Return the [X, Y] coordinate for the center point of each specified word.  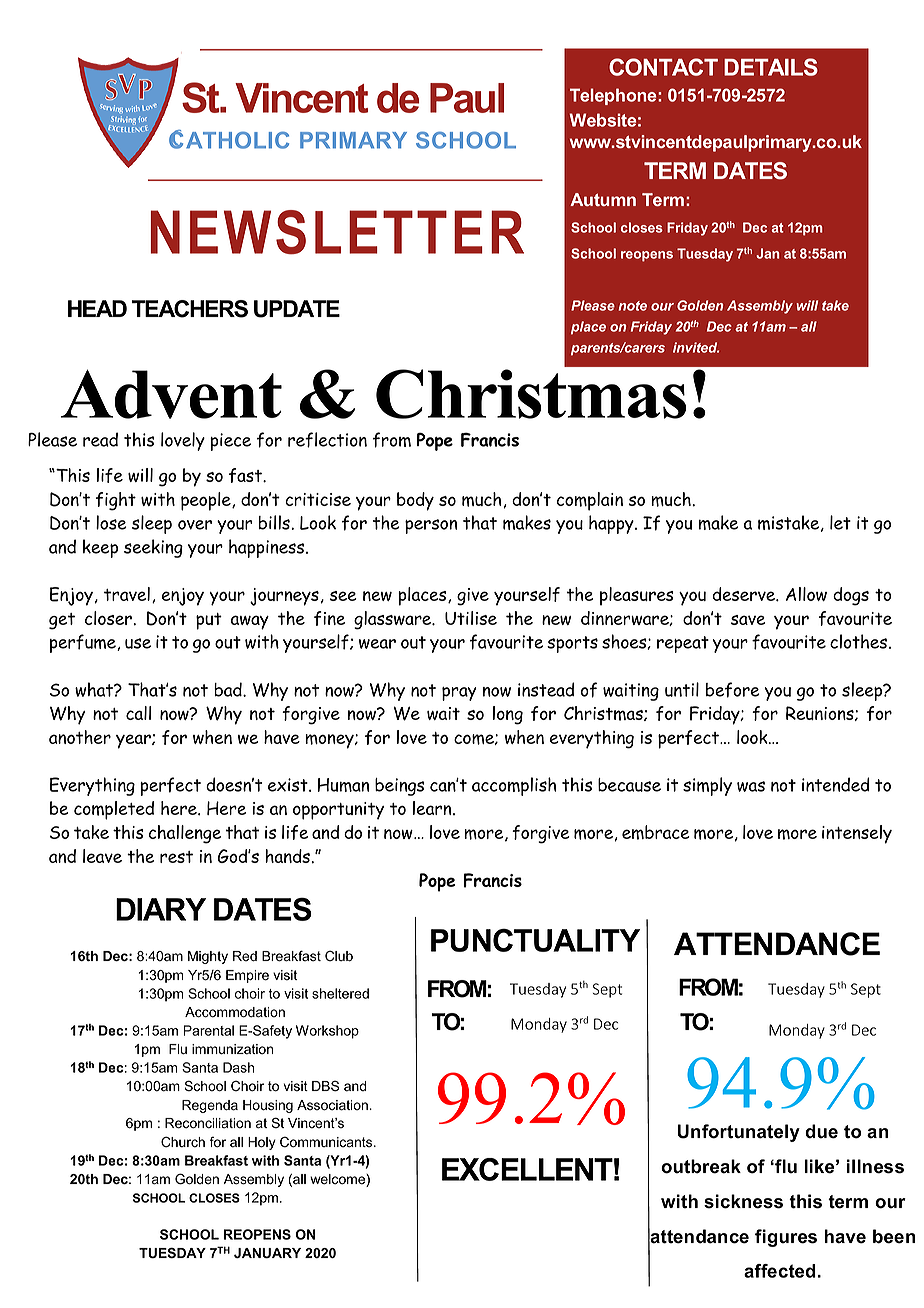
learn [433, 808]
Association [332, 1105]
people [207, 501]
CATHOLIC [229, 139]
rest [176, 857]
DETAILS [771, 67]
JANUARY [267, 1253]
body [415, 501]
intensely [857, 834]
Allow [806, 594]
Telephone [614, 96]
